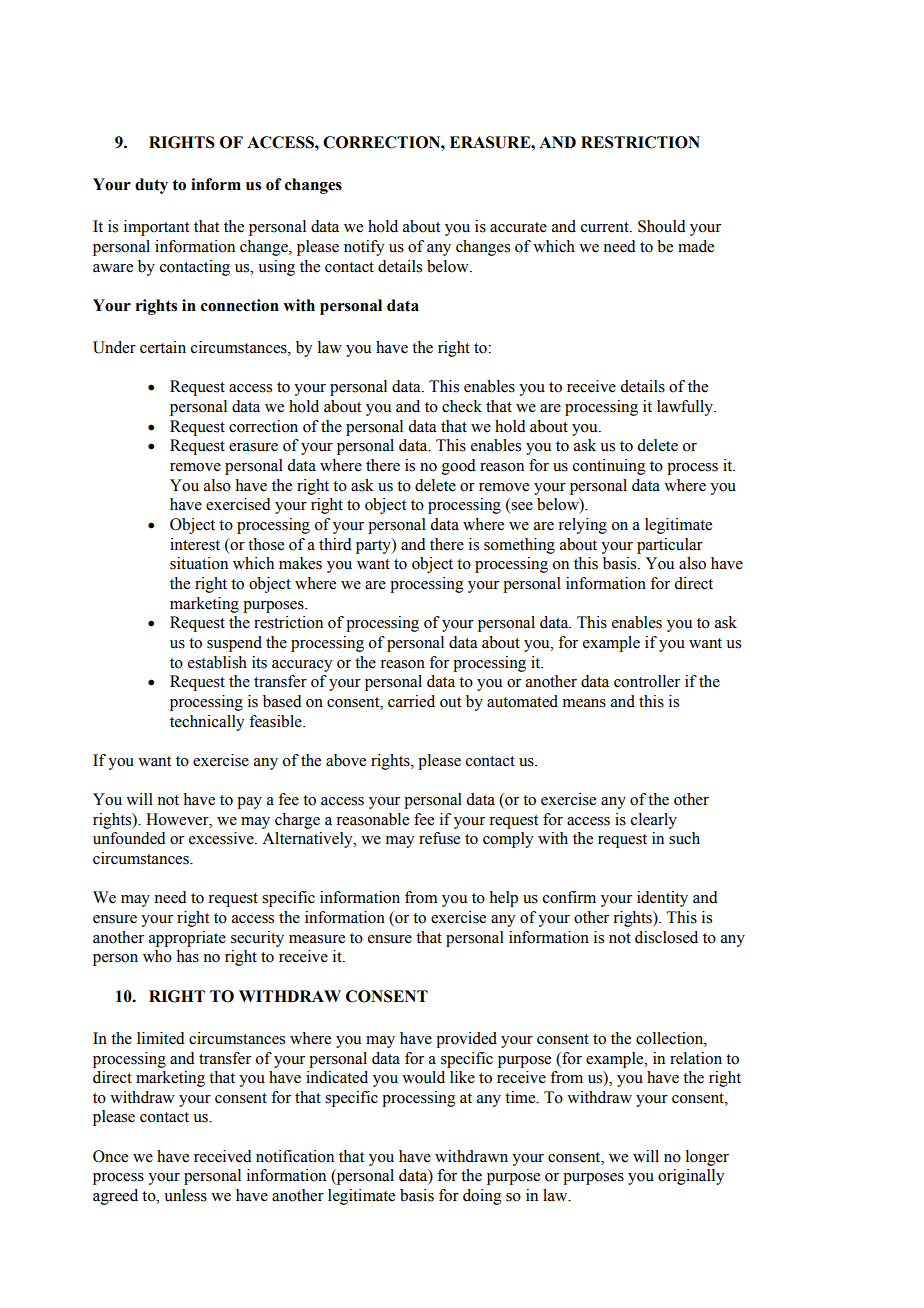 Image resolution: width=924 pixels, height=1308 pixels. Describe the element at coordinates (364, 248) in the page. I see `notify` at that location.
